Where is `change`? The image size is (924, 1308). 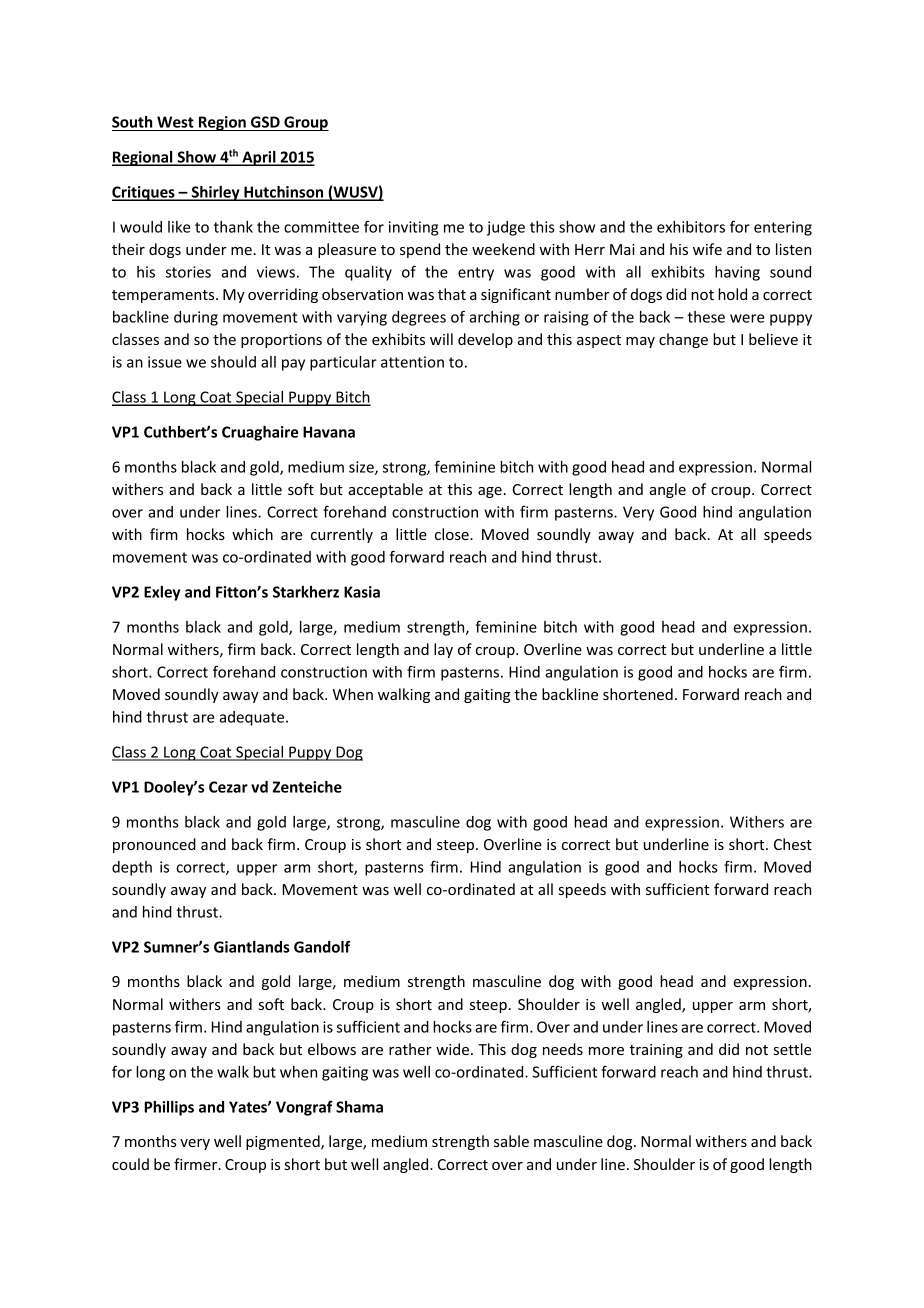
change is located at coordinates (683, 340).
